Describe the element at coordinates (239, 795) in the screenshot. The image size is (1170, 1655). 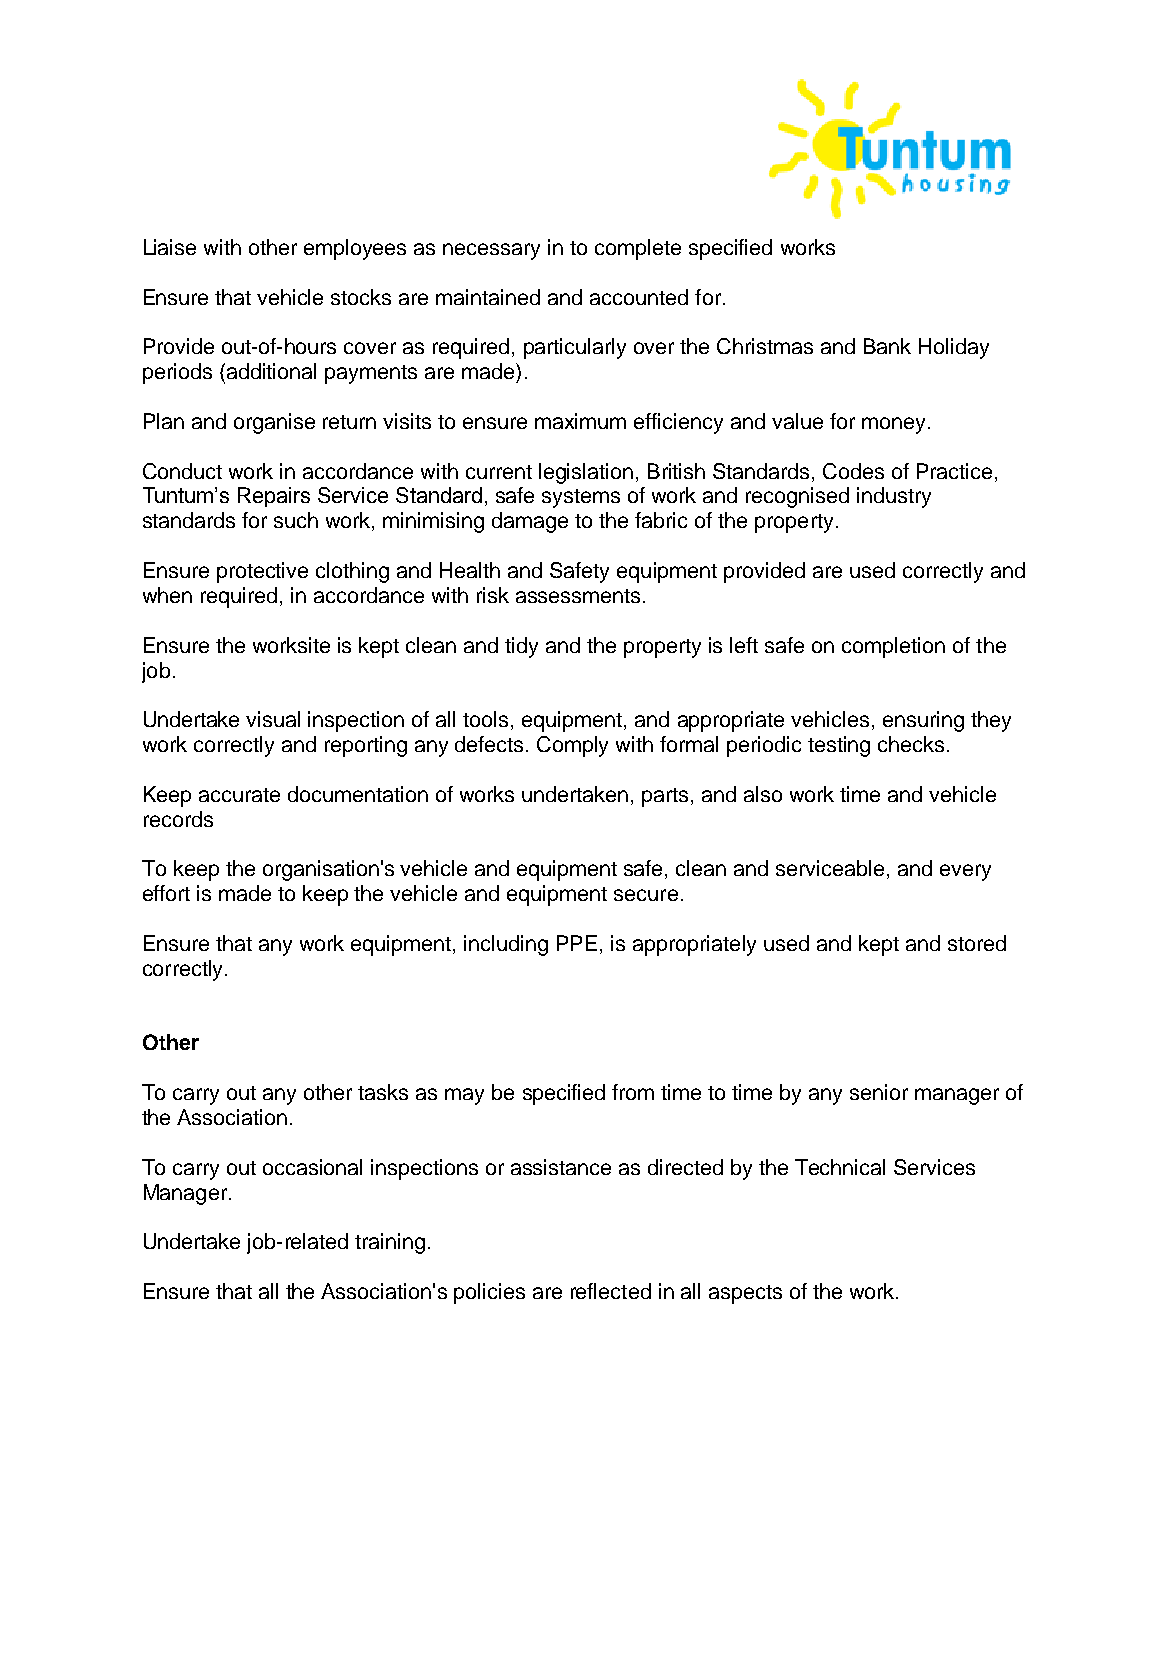
I see `accurate` at that location.
